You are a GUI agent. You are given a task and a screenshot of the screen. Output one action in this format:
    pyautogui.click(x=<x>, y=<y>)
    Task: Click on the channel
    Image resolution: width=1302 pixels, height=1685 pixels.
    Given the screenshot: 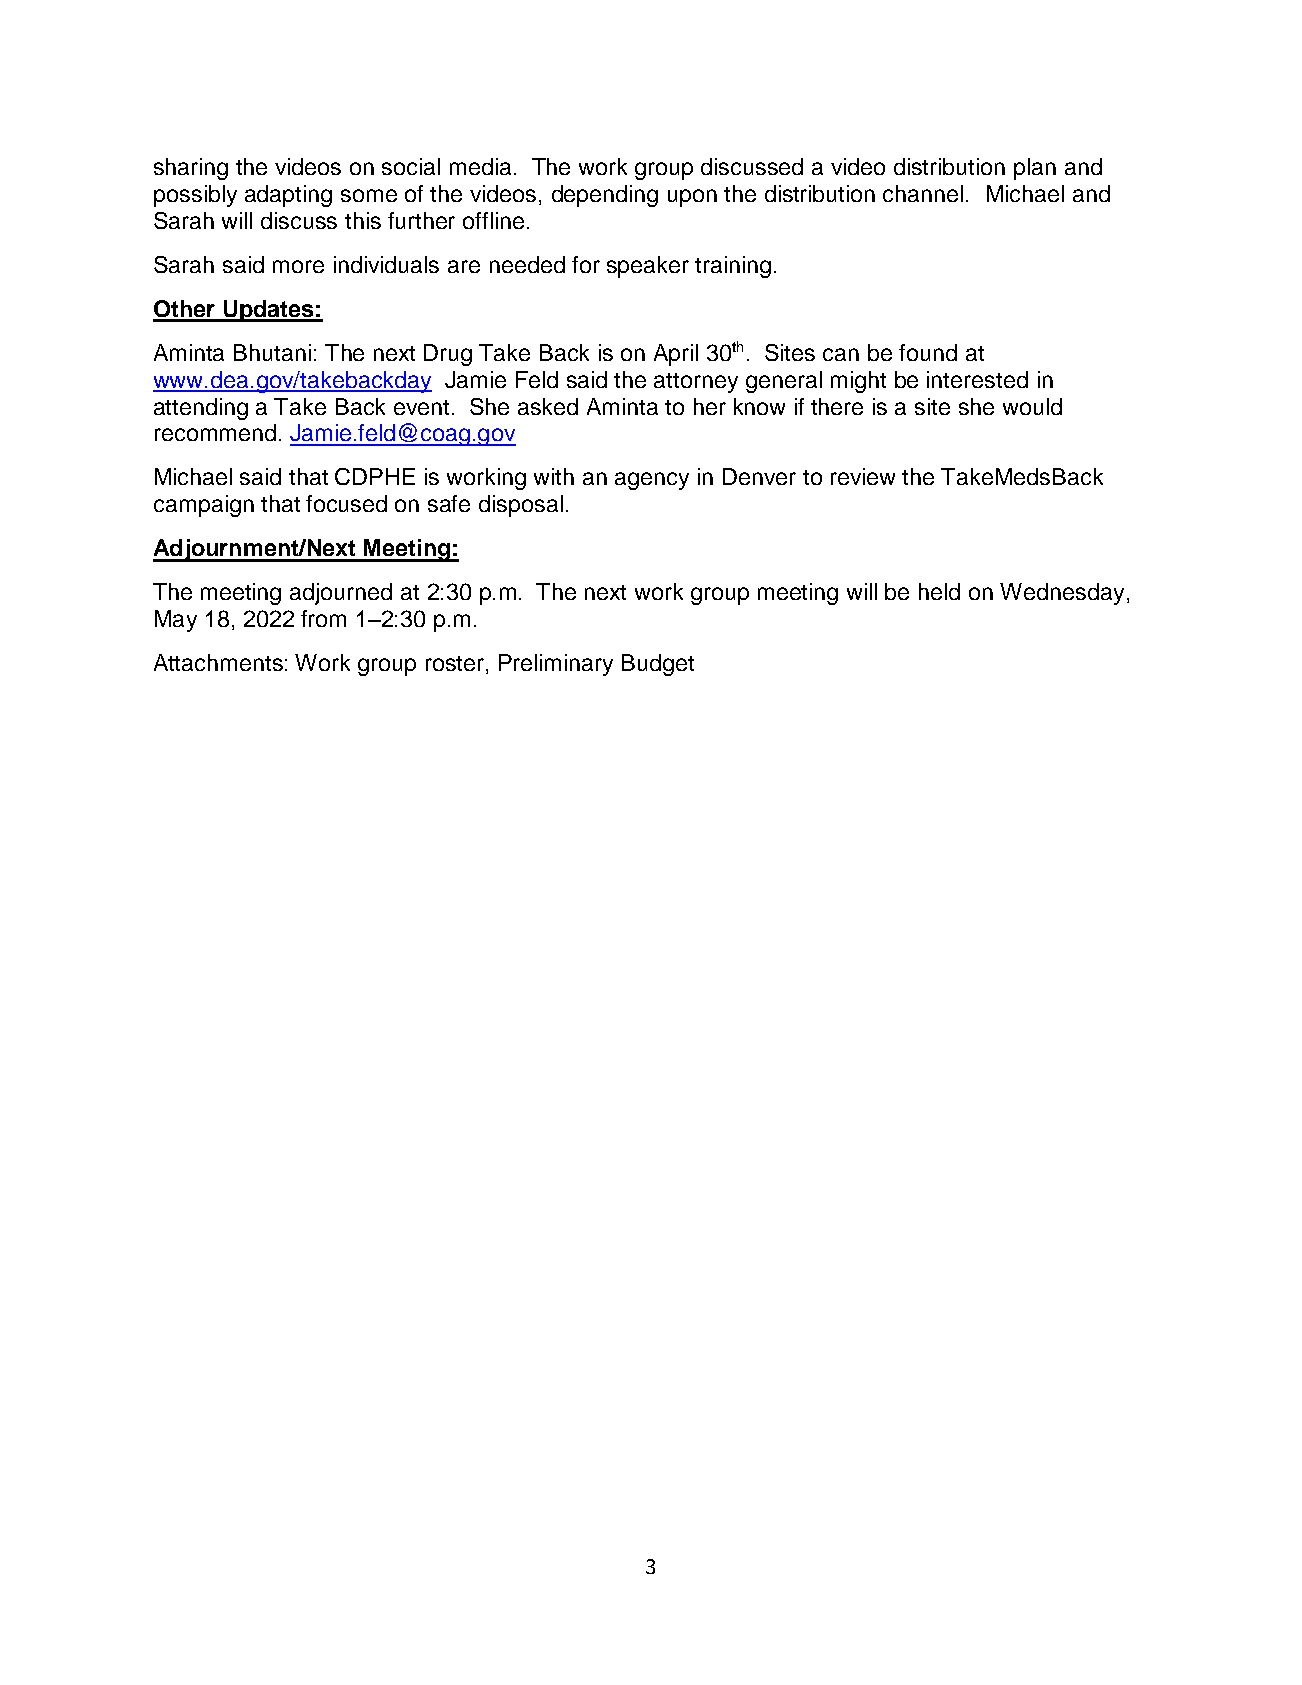 What is the action you would take?
    pyautogui.click(x=923, y=193)
